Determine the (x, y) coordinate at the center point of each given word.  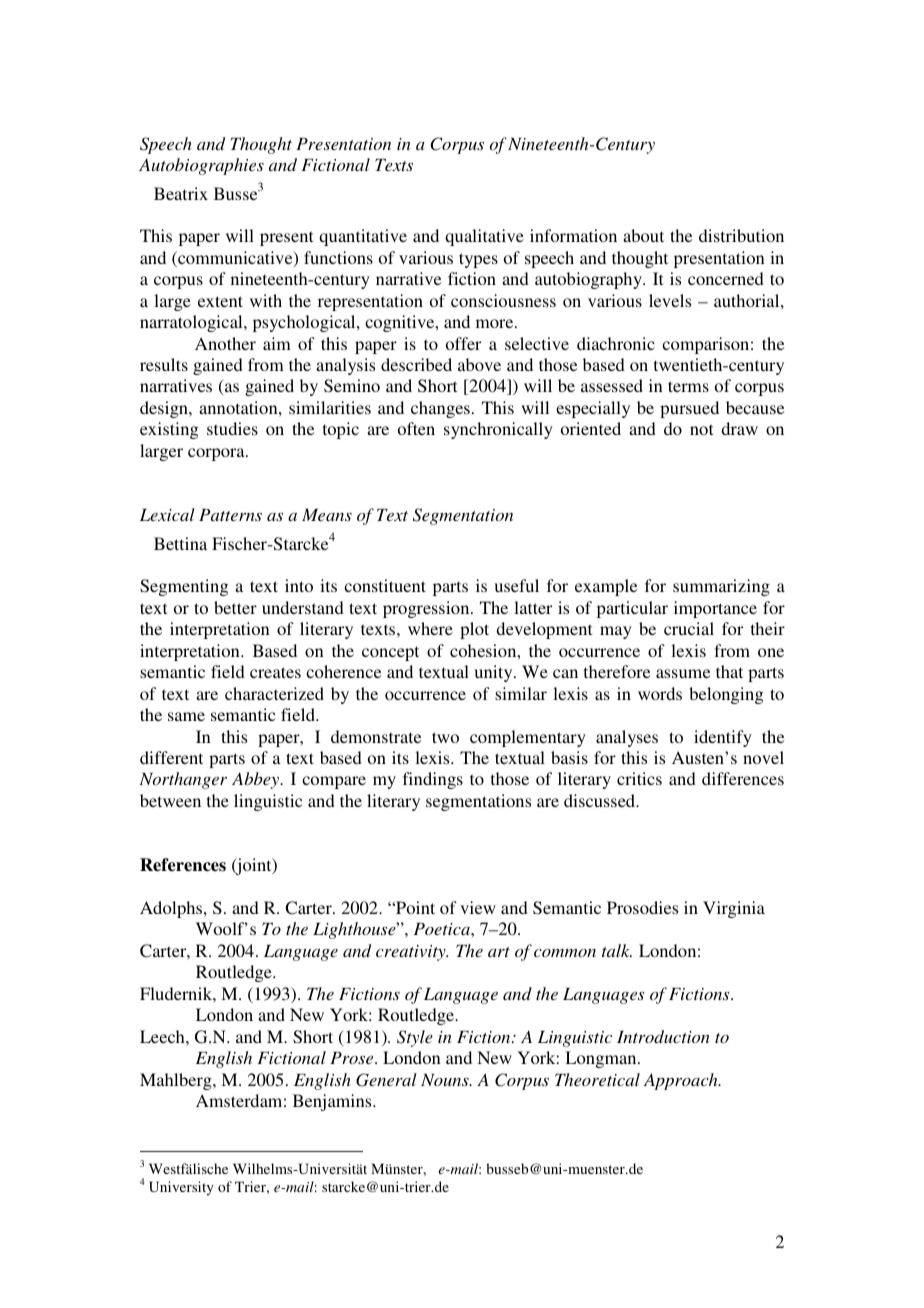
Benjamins (333, 1102)
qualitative (484, 237)
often (416, 428)
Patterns (230, 515)
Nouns (446, 1080)
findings (433, 780)
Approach (682, 1081)
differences (743, 778)
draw (739, 428)
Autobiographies (201, 166)
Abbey (257, 780)
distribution (741, 235)
